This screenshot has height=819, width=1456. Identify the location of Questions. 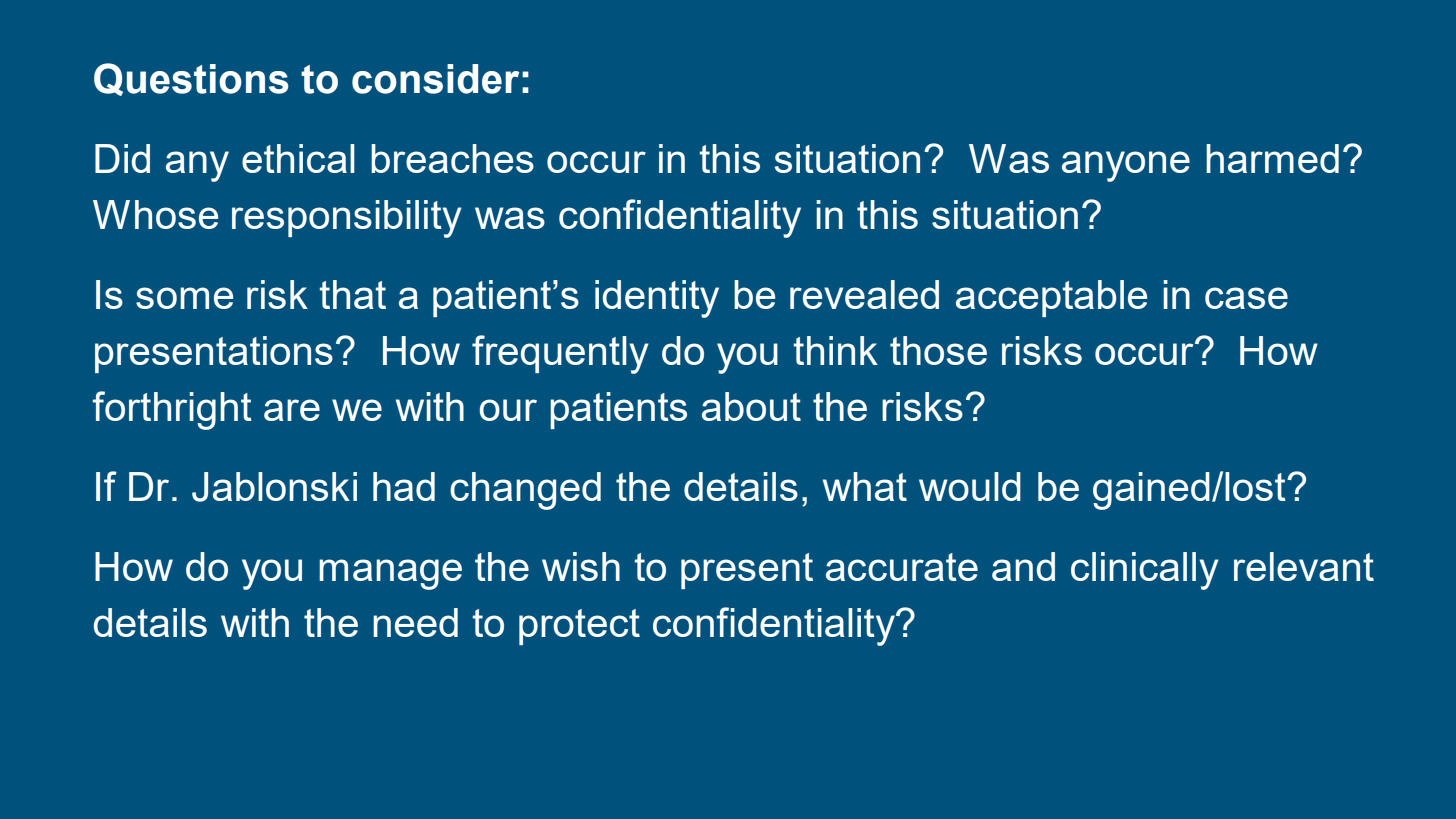
(191, 79).
